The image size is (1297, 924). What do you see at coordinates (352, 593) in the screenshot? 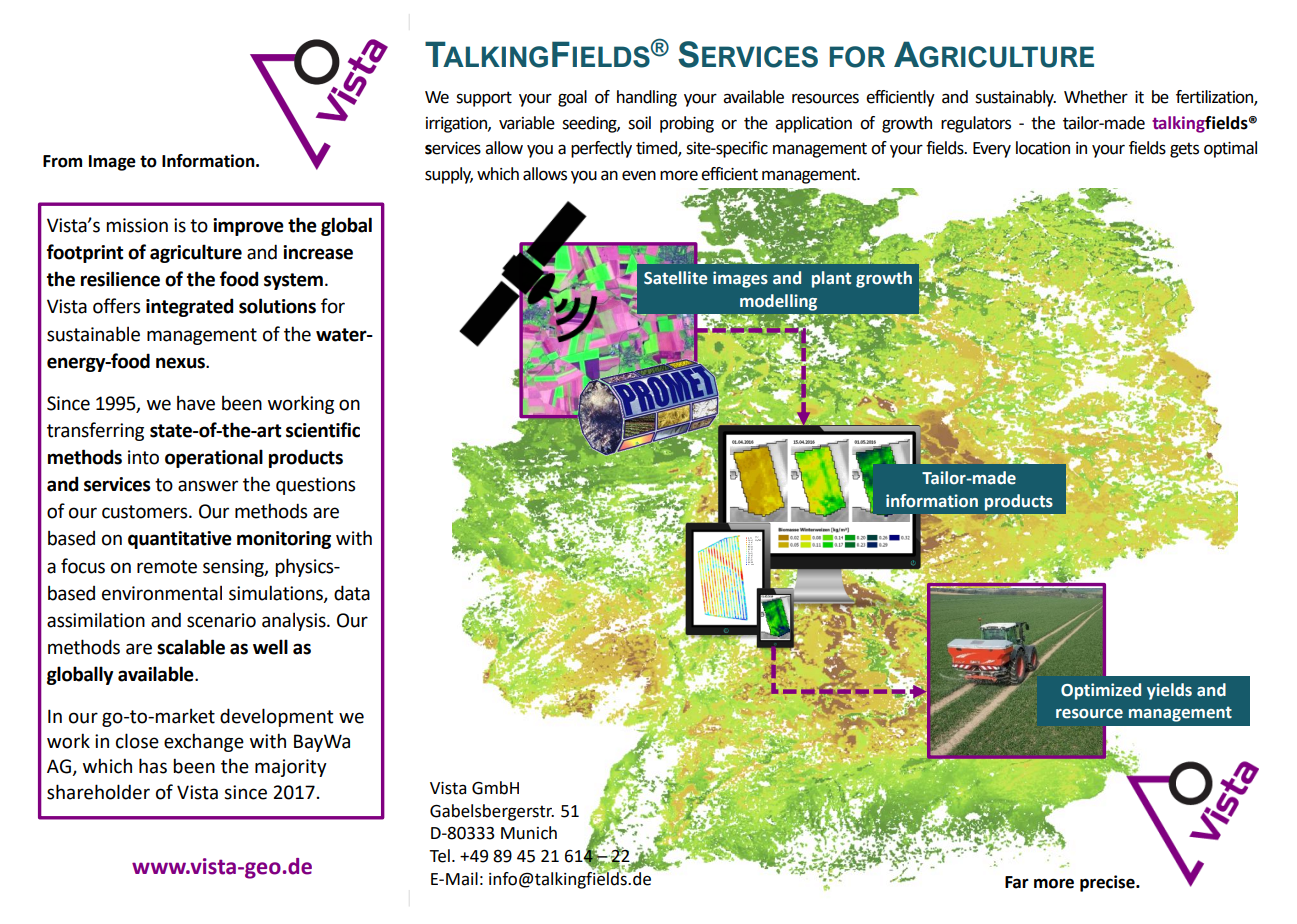
I see `data` at bounding box center [352, 593].
